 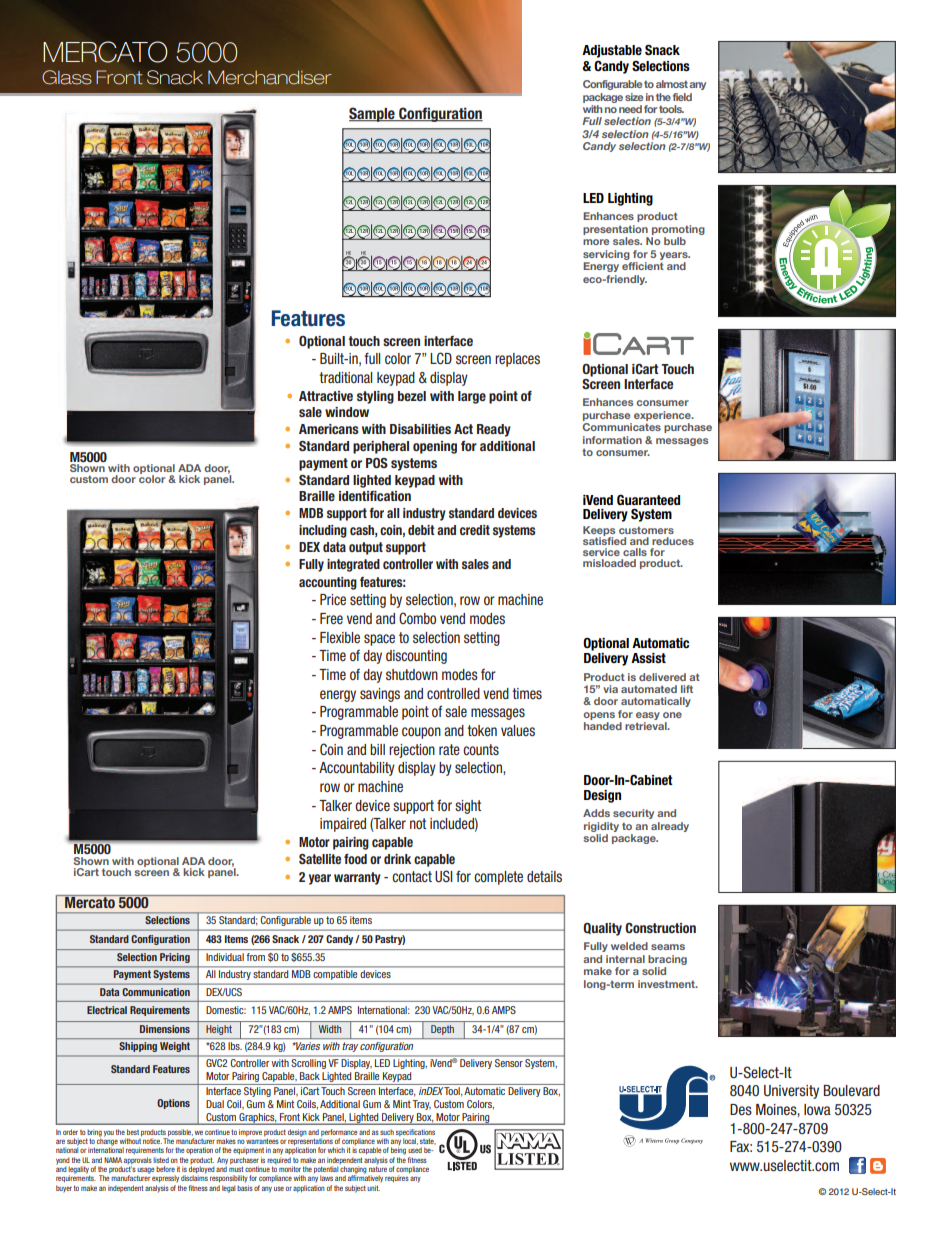 What do you see at coordinates (156, 992) in the screenshot?
I see `Communication` at bounding box center [156, 992].
